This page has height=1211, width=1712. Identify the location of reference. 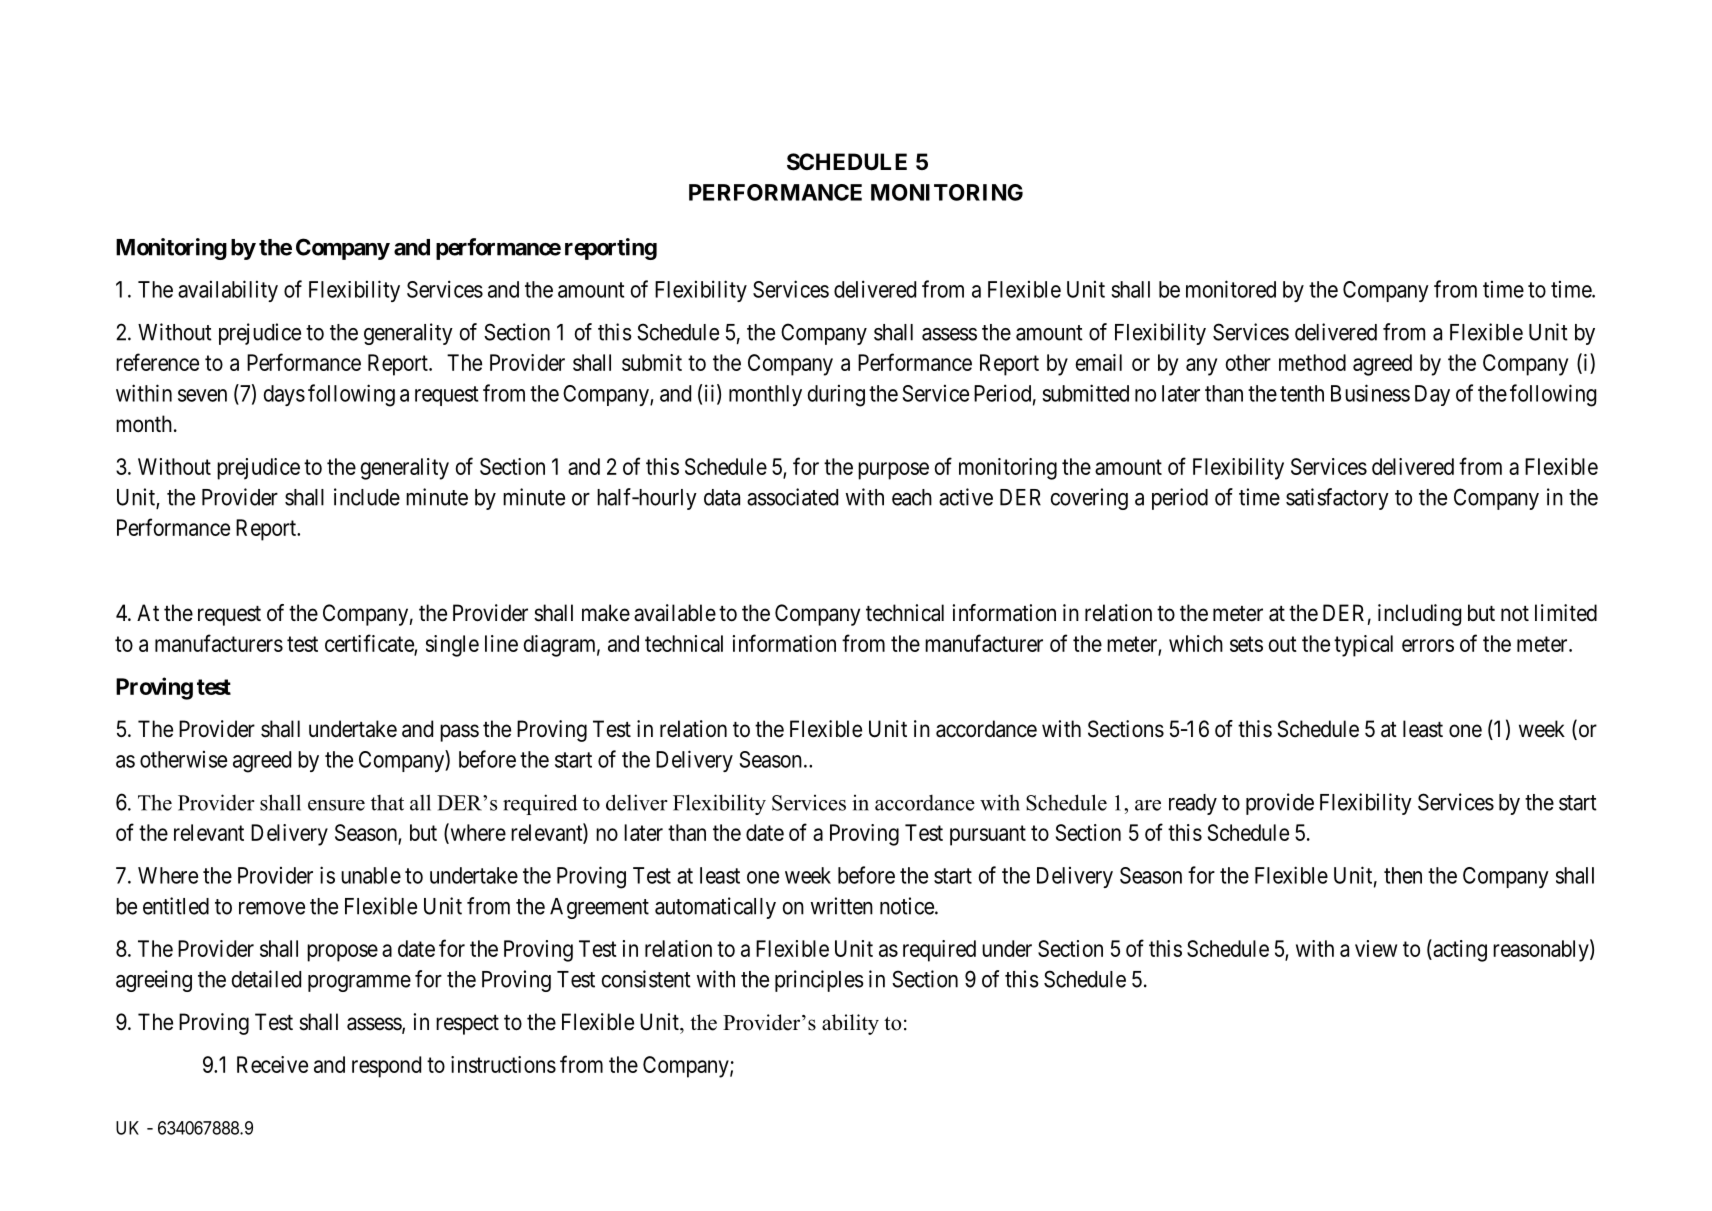
(157, 362).
